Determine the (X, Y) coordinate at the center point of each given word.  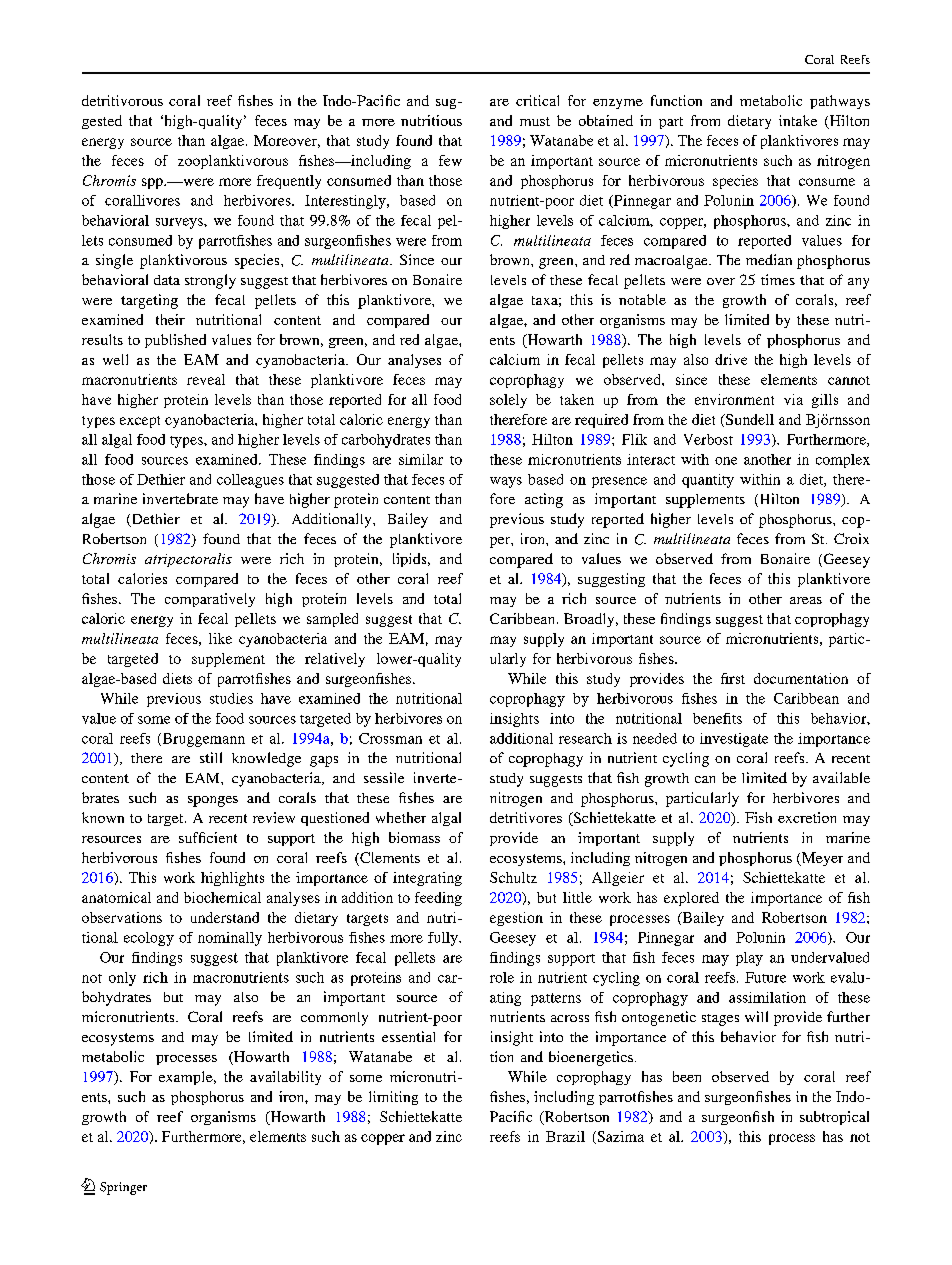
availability (285, 1078)
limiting (393, 1098)
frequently (289, 182)
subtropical (834, 1118)
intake (798, 120)
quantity (708, 481)
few (450, 160)
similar (421, 459)
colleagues (250, 481)
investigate (734, 740)
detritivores (526, 817)
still (211, 757)
